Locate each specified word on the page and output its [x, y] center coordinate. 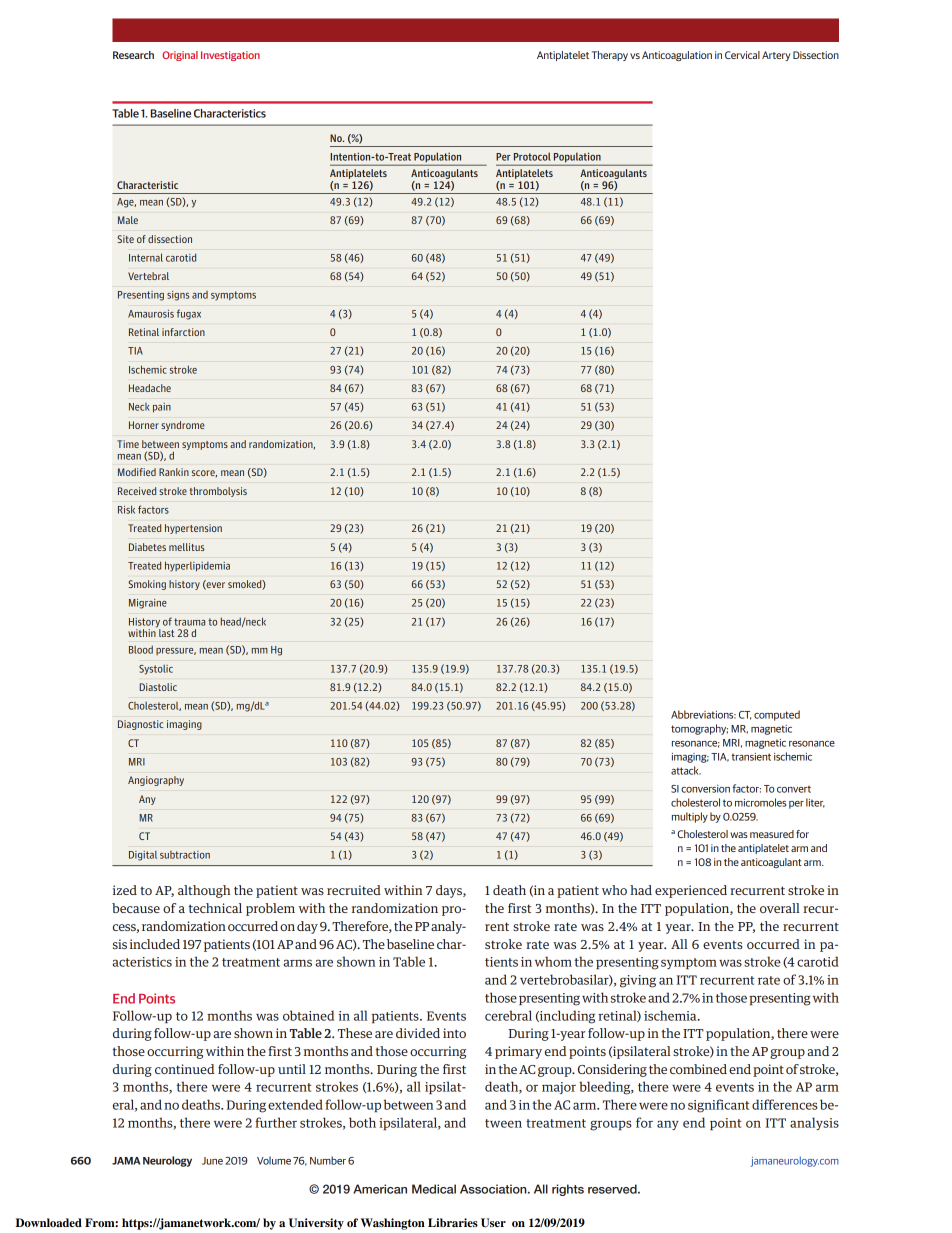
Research [133, 55]
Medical [434, 1189]
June [212, 1161]
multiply [690, 817]
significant [719, 1106]
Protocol [532, 156]
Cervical [742, 55]
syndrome [183, 426]
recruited [354, 890]
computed [777, 715]
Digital [143, 856]
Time [128, 444]
